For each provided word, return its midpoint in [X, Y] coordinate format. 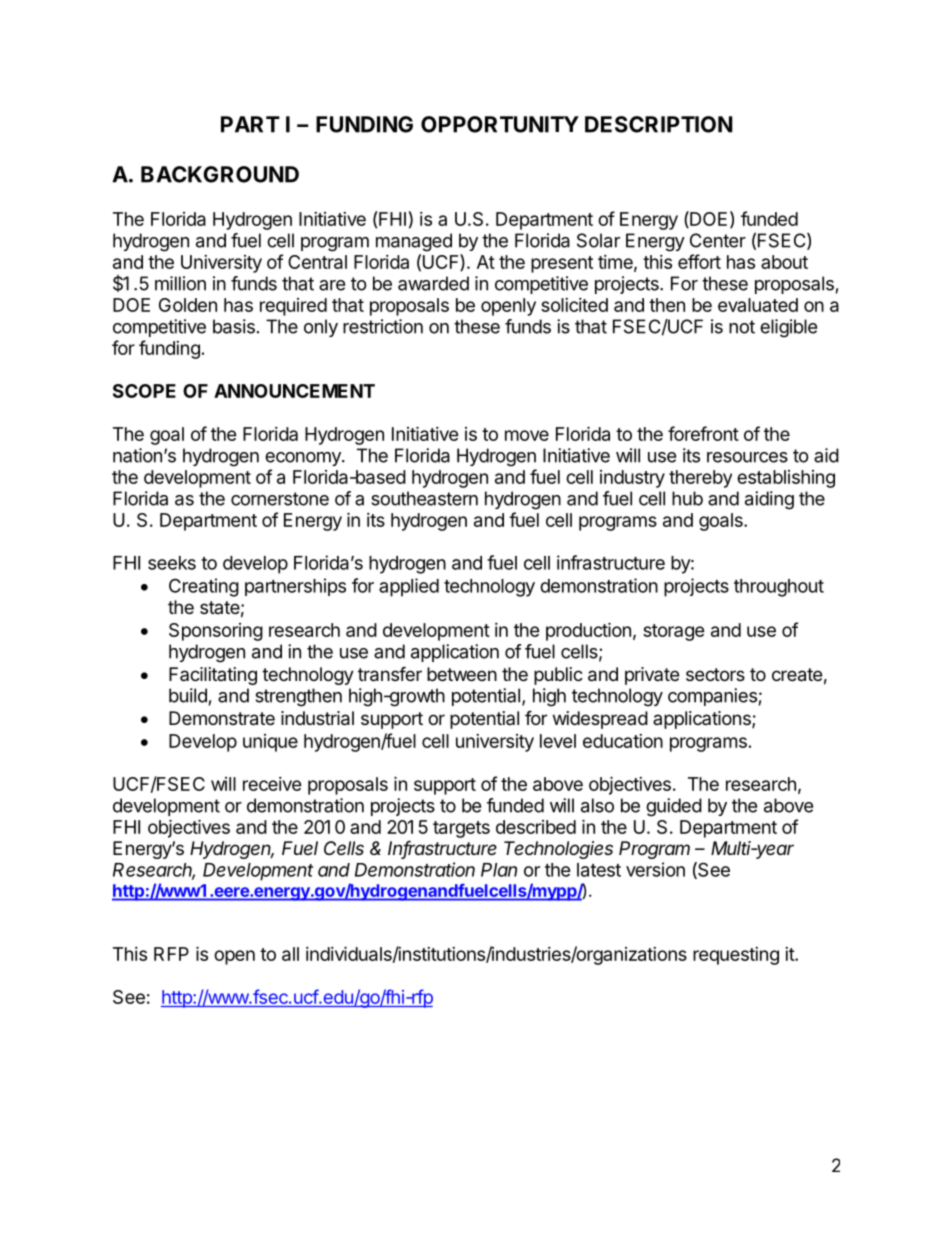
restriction [383, 326]
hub [687, 498]
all [290, 954]
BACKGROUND [220, 174]
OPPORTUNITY [500, 124]
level [558, 741]
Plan [499, 870]
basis [234, 326]
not [742, 327]
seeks [172, 563]
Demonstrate [222, 718]
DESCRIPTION [659, 124]
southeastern [424, 498]
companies [712, 697]
